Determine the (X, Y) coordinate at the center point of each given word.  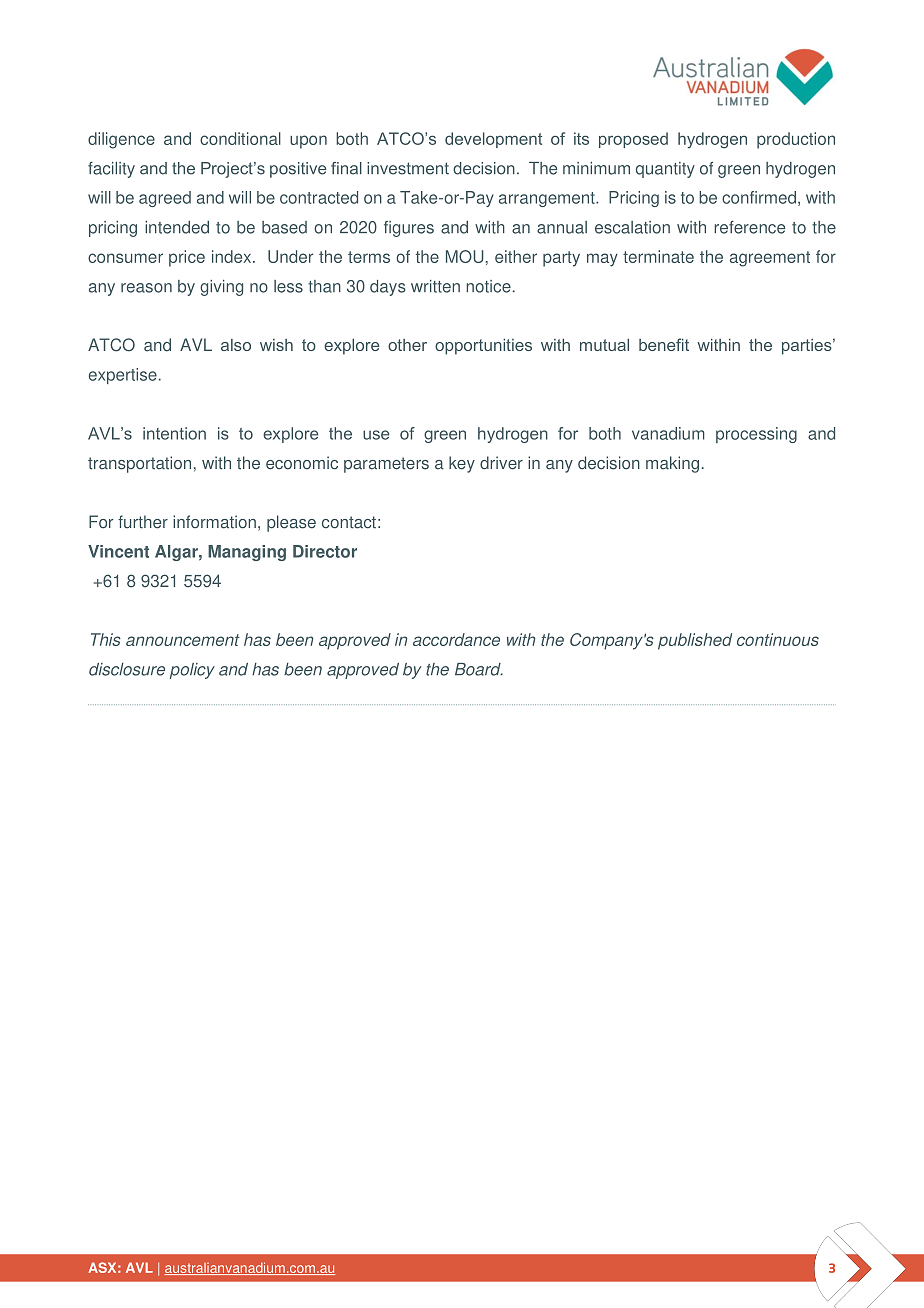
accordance (456, 639)
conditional (240, 138)
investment (408, 168)
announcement (183, 640)
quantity (665, 170)
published (695, 641)
